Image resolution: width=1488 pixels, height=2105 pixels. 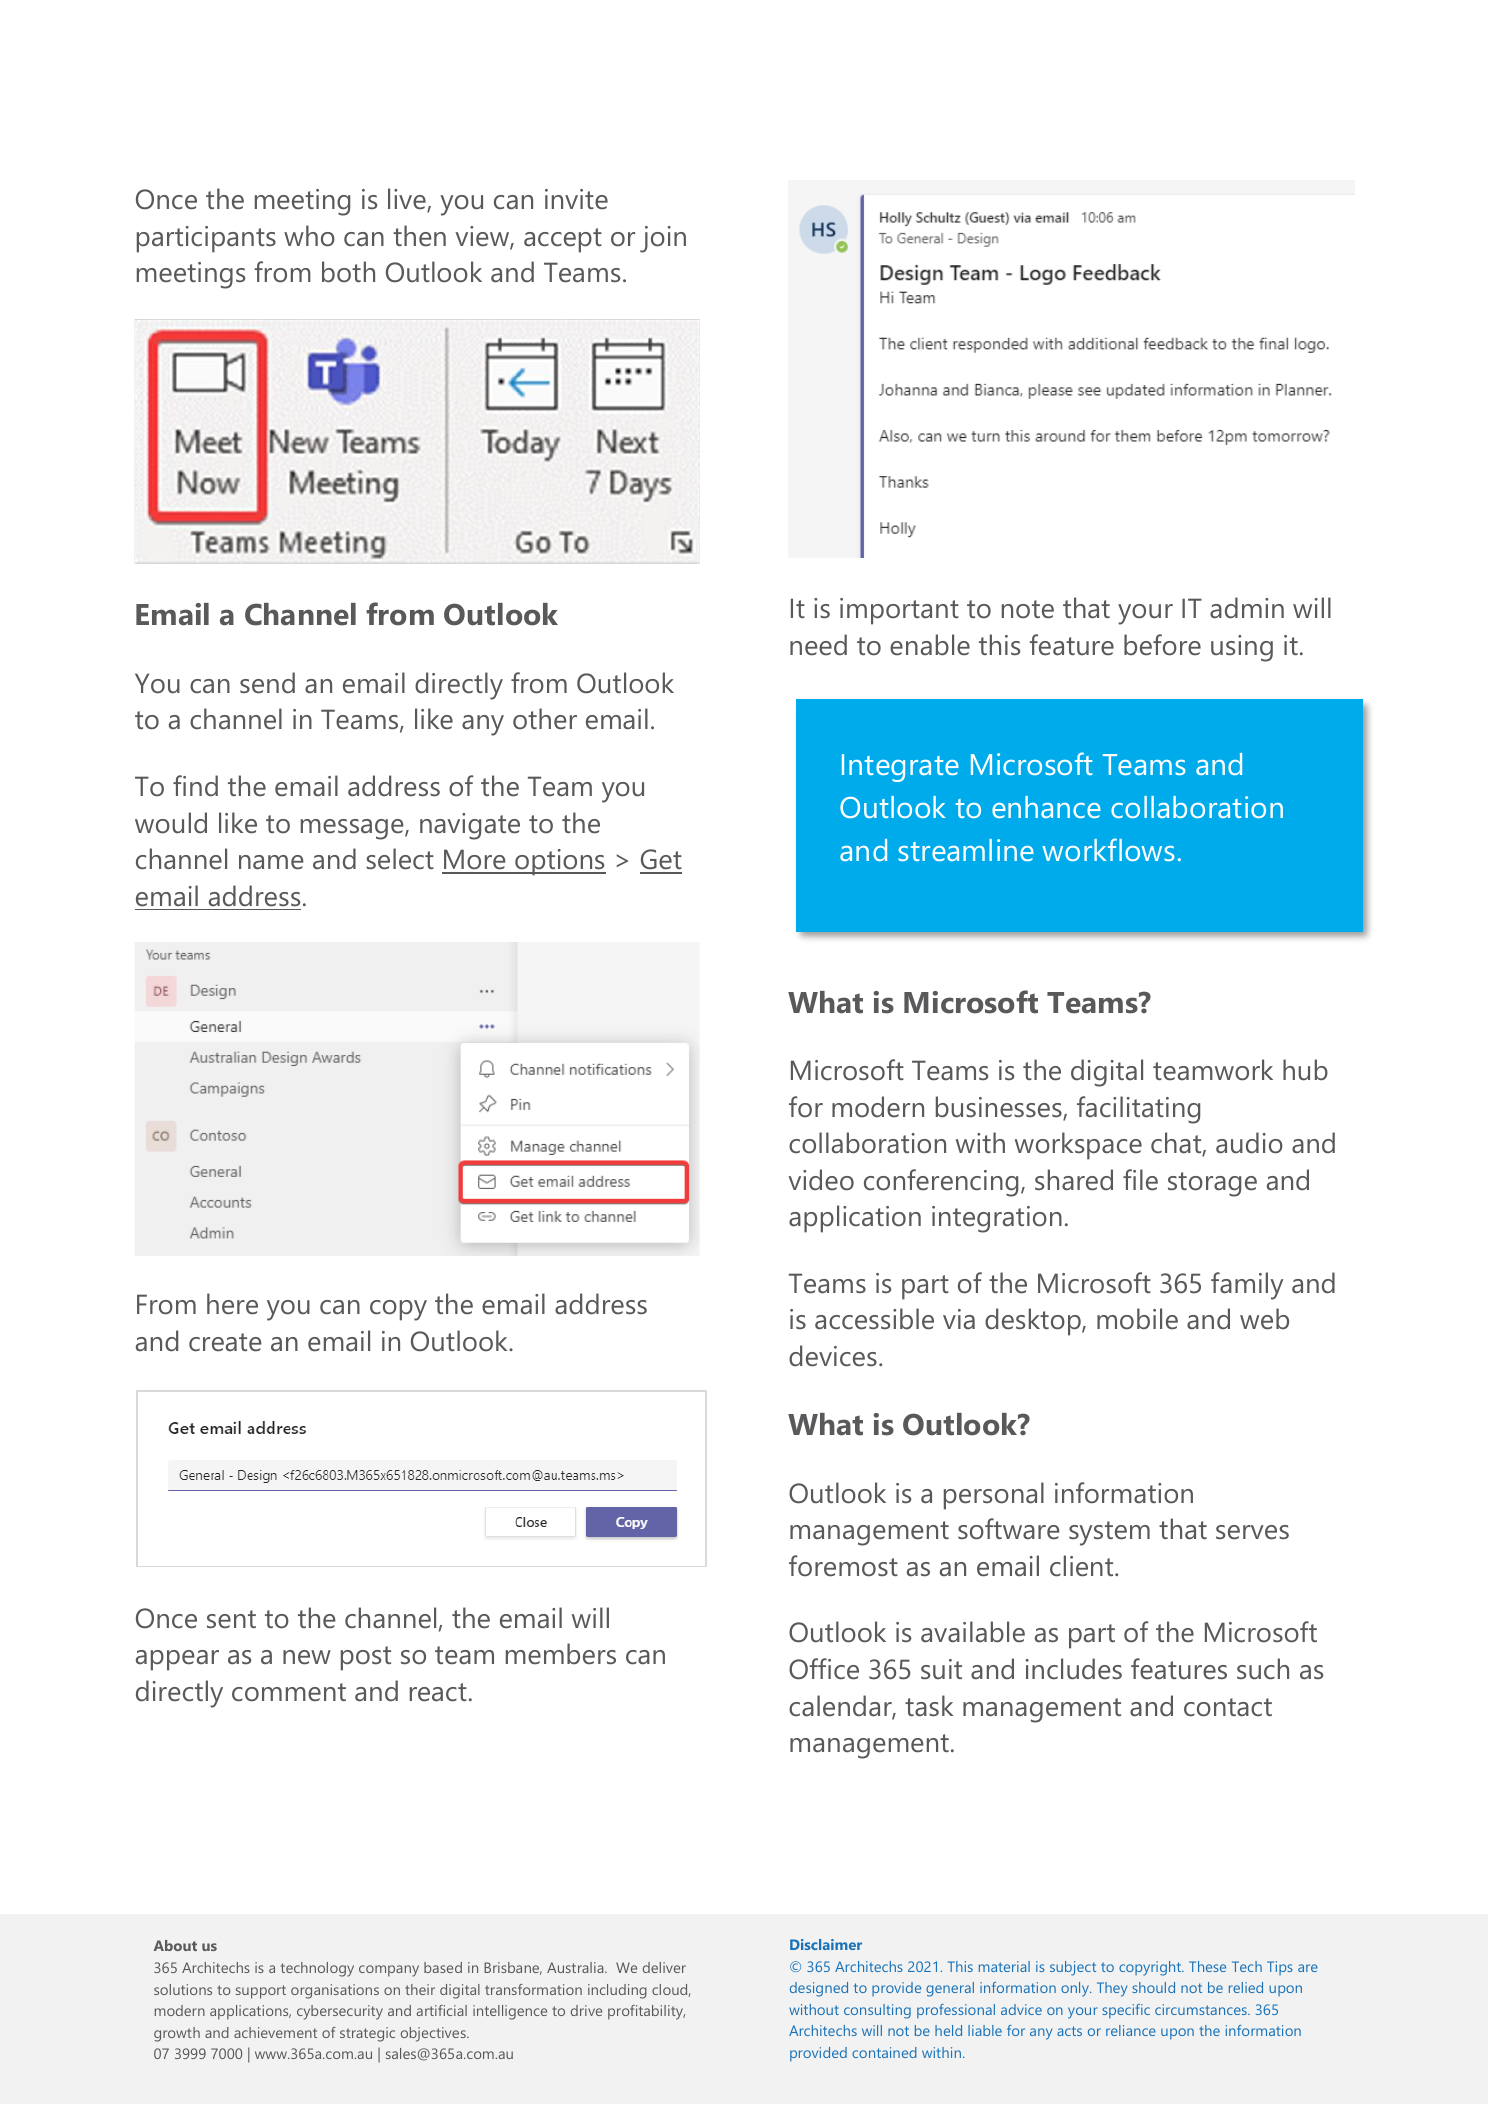 What do you see at coordinates (1162, 645) in the screenshot?
I see `before` at bounding box center [1162, 645].
